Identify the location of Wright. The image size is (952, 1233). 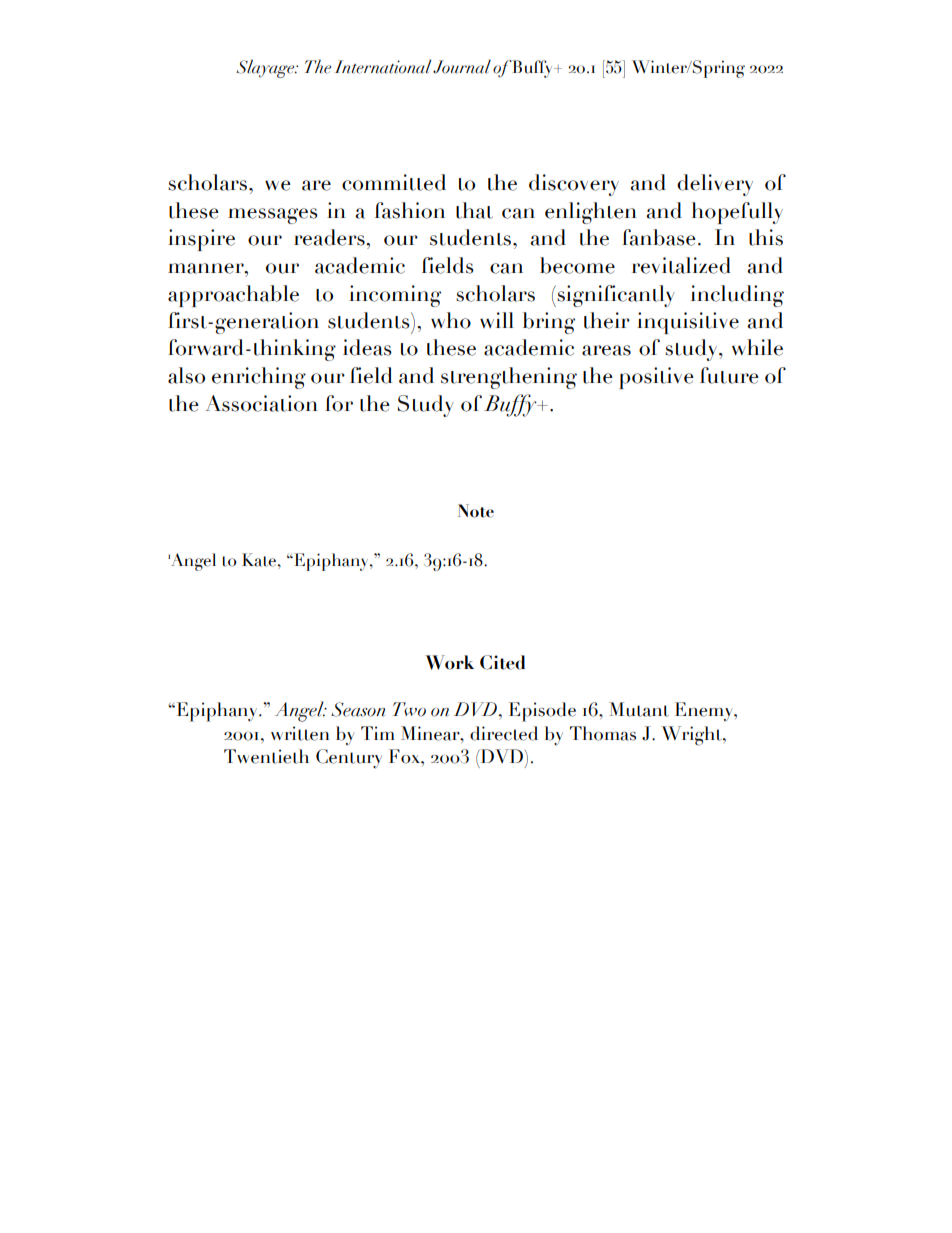
(692, 736).
